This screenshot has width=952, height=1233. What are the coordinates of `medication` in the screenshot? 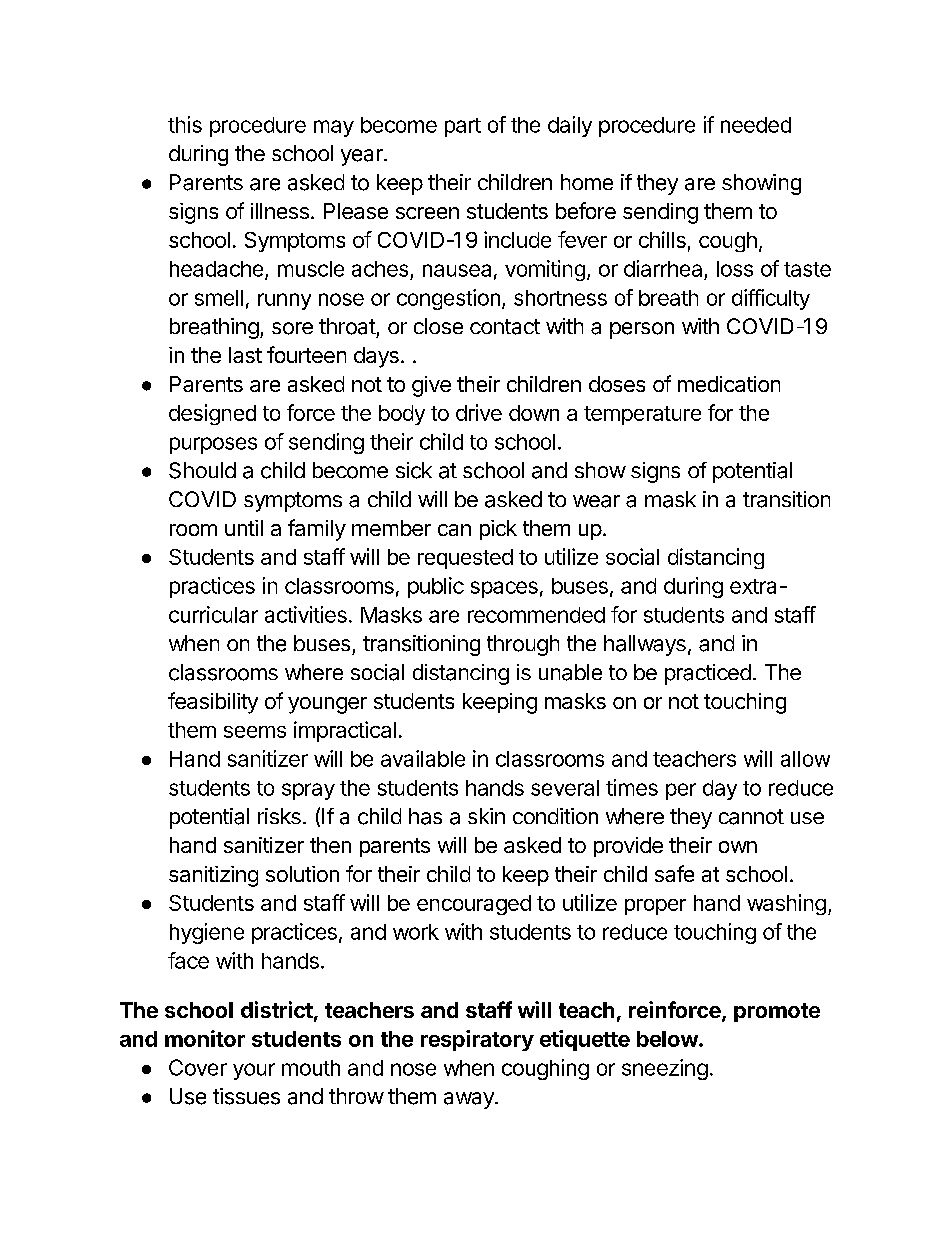 It's located at (729, 384).
